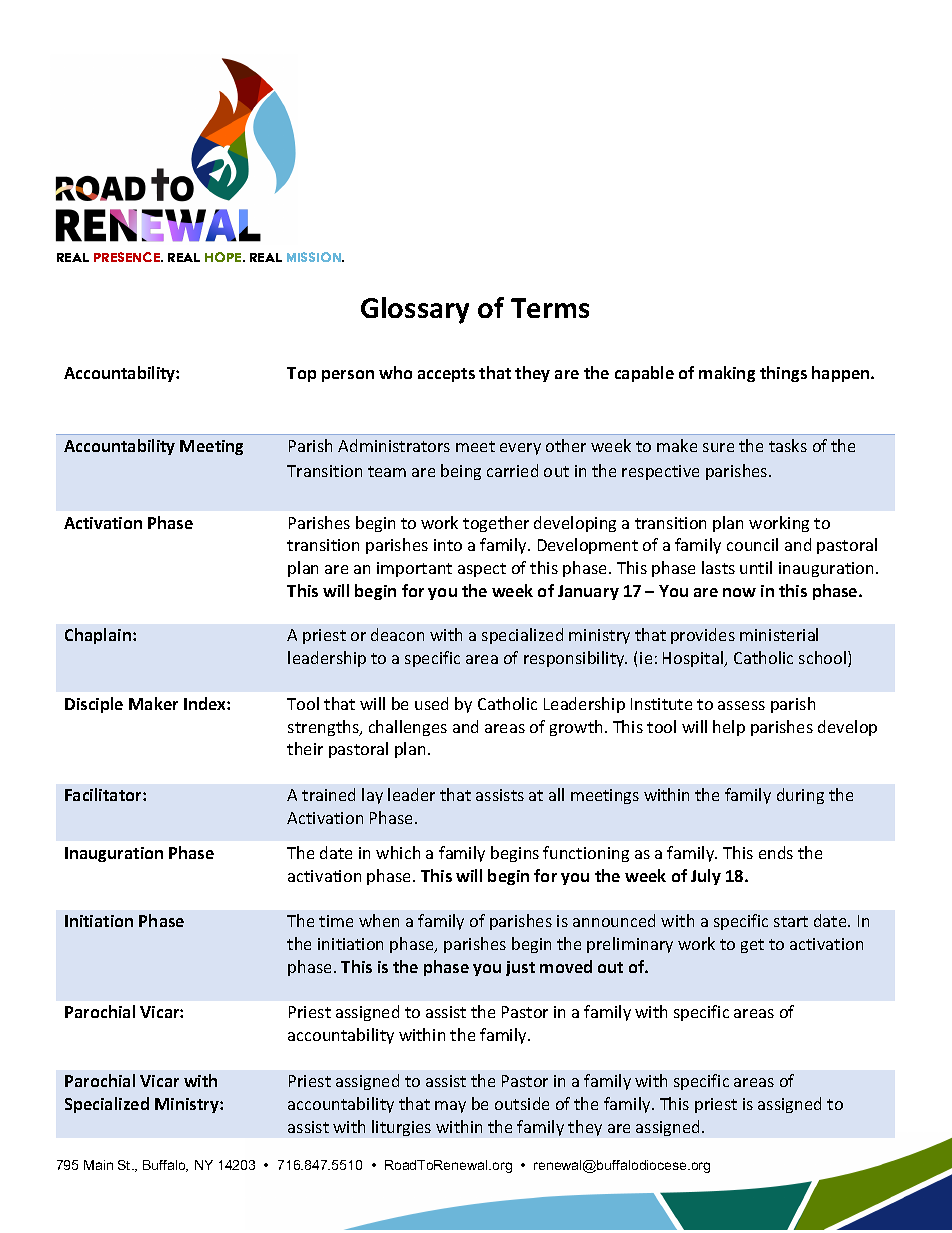 This screenshot has width=952, height=1233. I want to click on Hope, so click(224, 257).
